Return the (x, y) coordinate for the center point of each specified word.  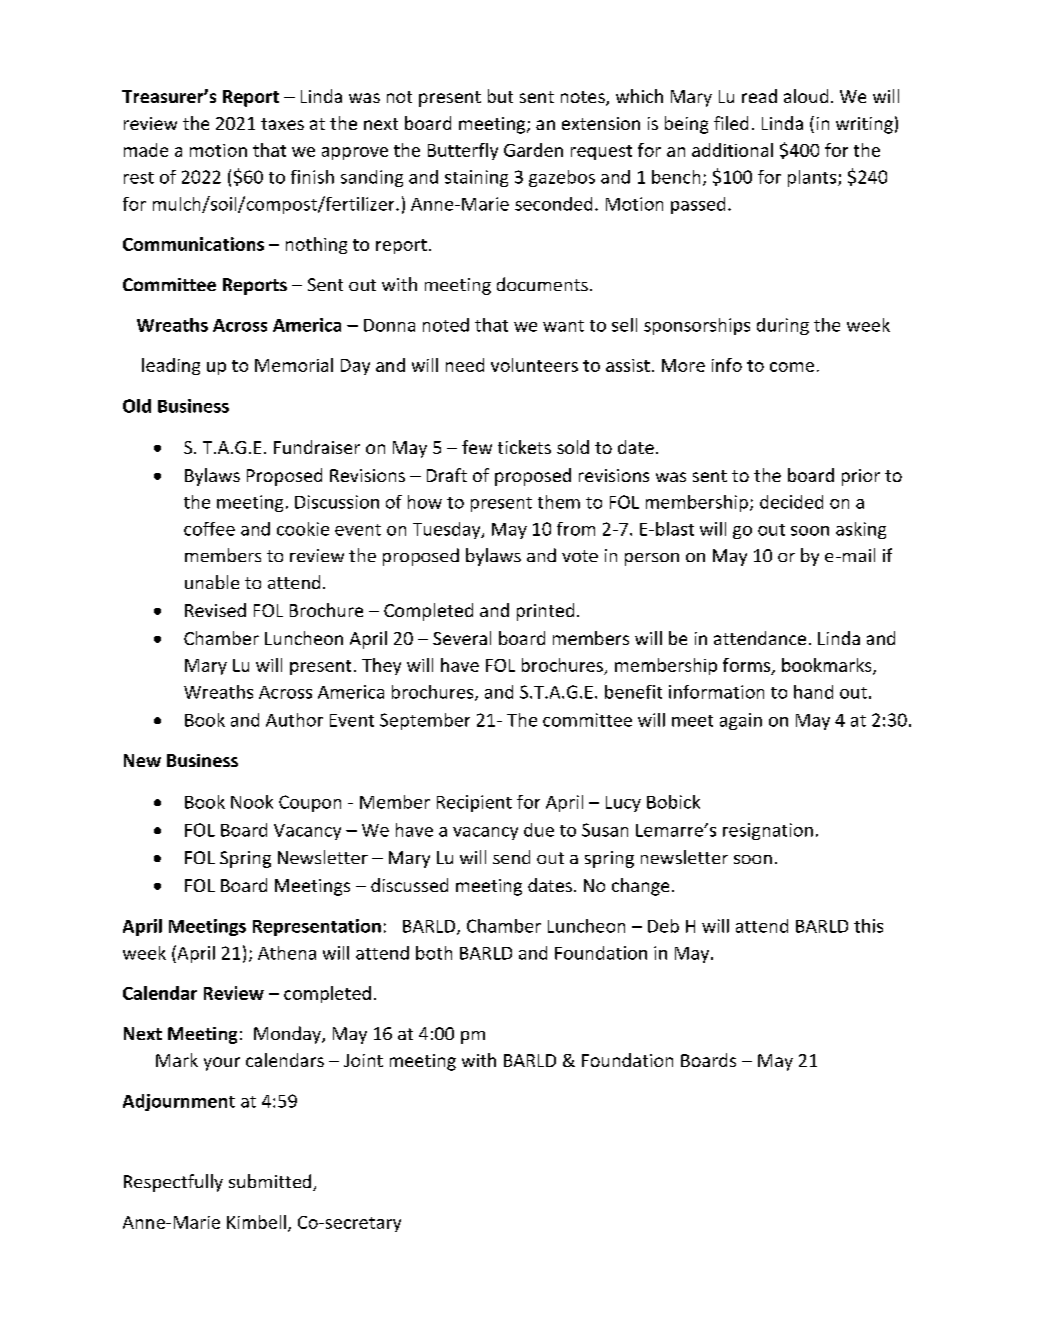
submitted (271, 1182)
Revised (215, 610)
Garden (533, 150)
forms (748, 666)
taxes (282, 124)
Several (462, 638)
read (759, 96)
